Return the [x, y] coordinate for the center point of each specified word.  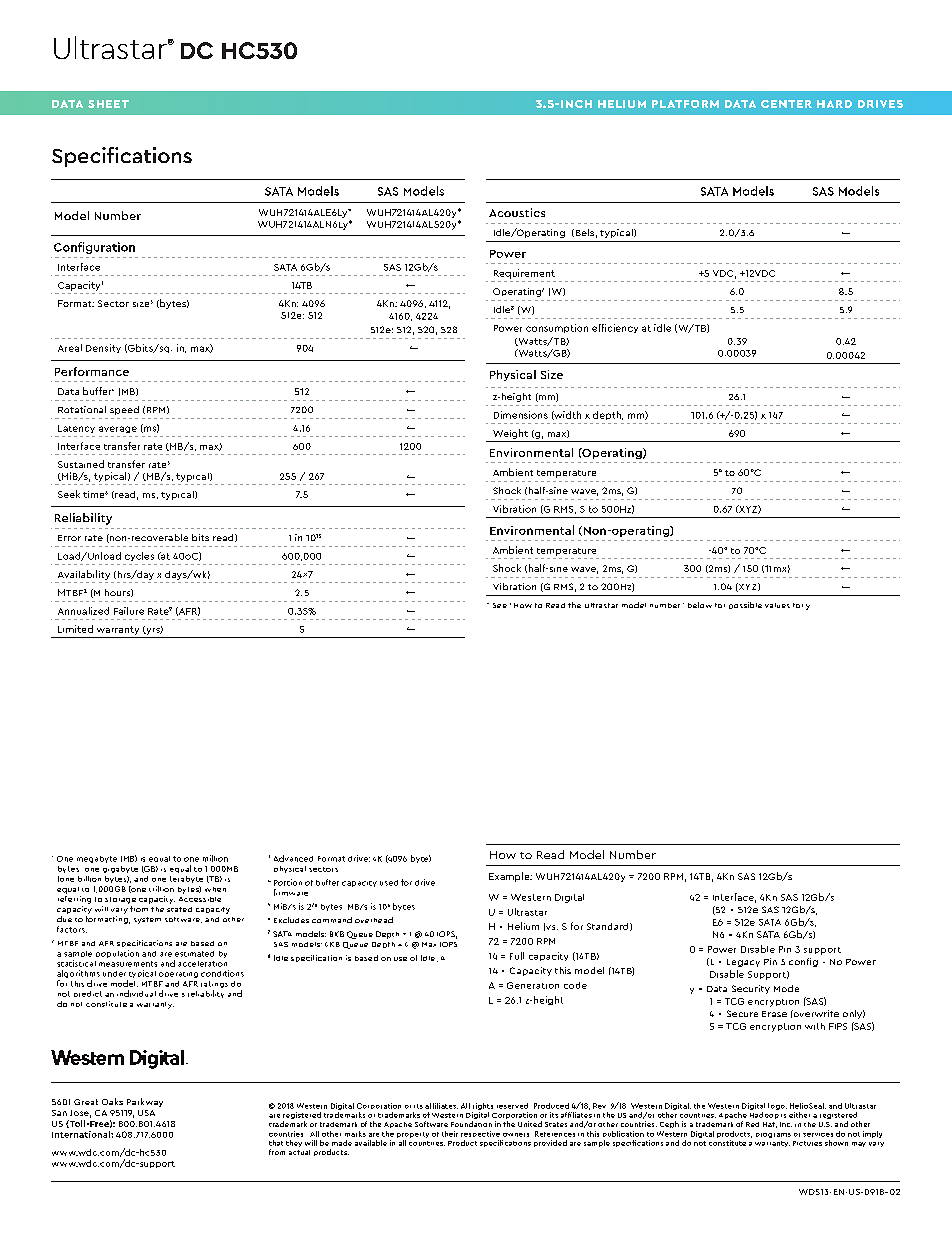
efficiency [615, 328]
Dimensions [521, 415]
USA [146, 1113]
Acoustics [517, 212]
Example [510, 877]
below [700, 605]
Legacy [743, 963]
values [777, 605]
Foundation [471, 1124]
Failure [129, 611]
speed [124, 410]
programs [773, 1135]
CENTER [786, 104]
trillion [161, 889]
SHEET [108, 104]
